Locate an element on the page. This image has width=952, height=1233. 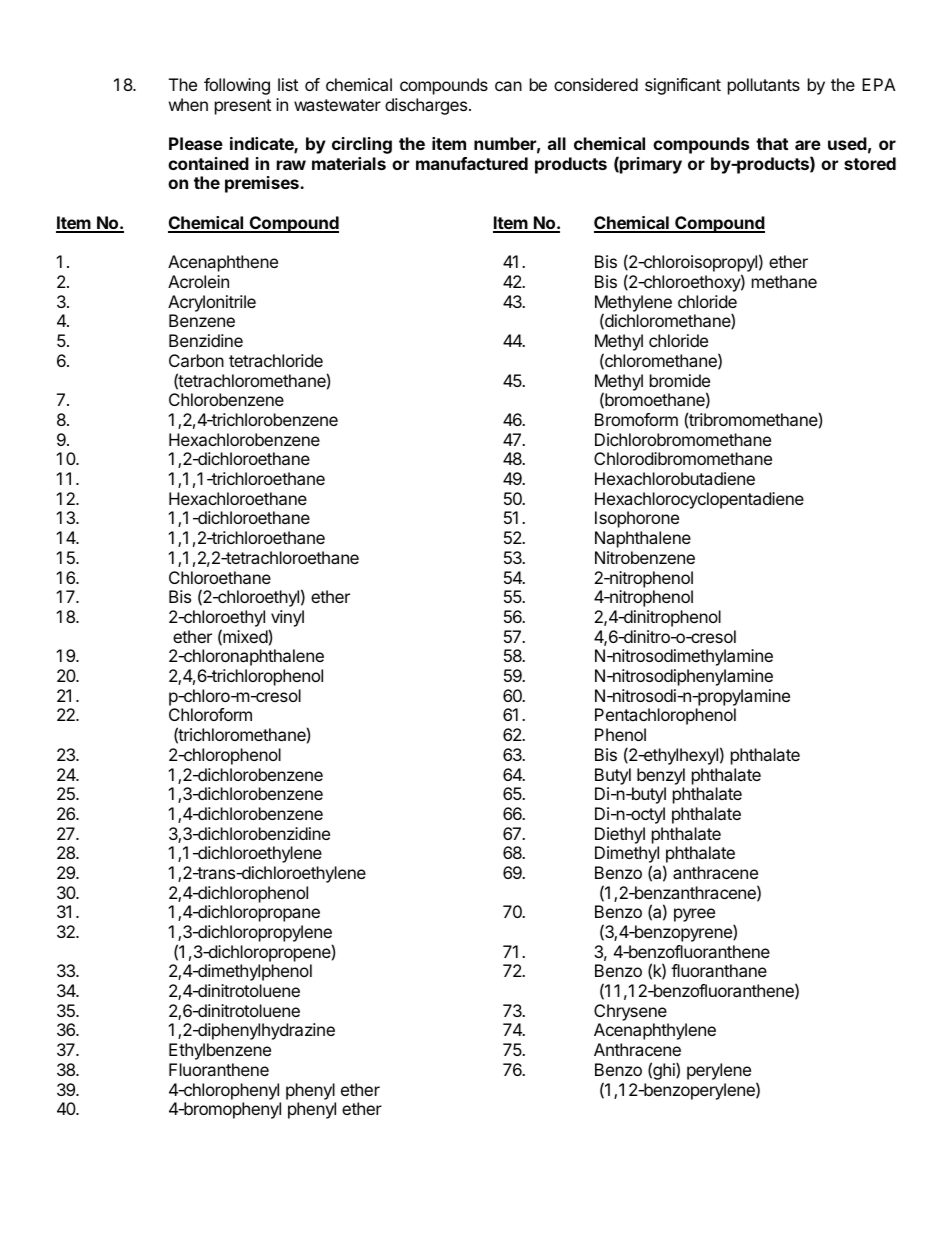
vinyl is located at coordinates (287, 618).
